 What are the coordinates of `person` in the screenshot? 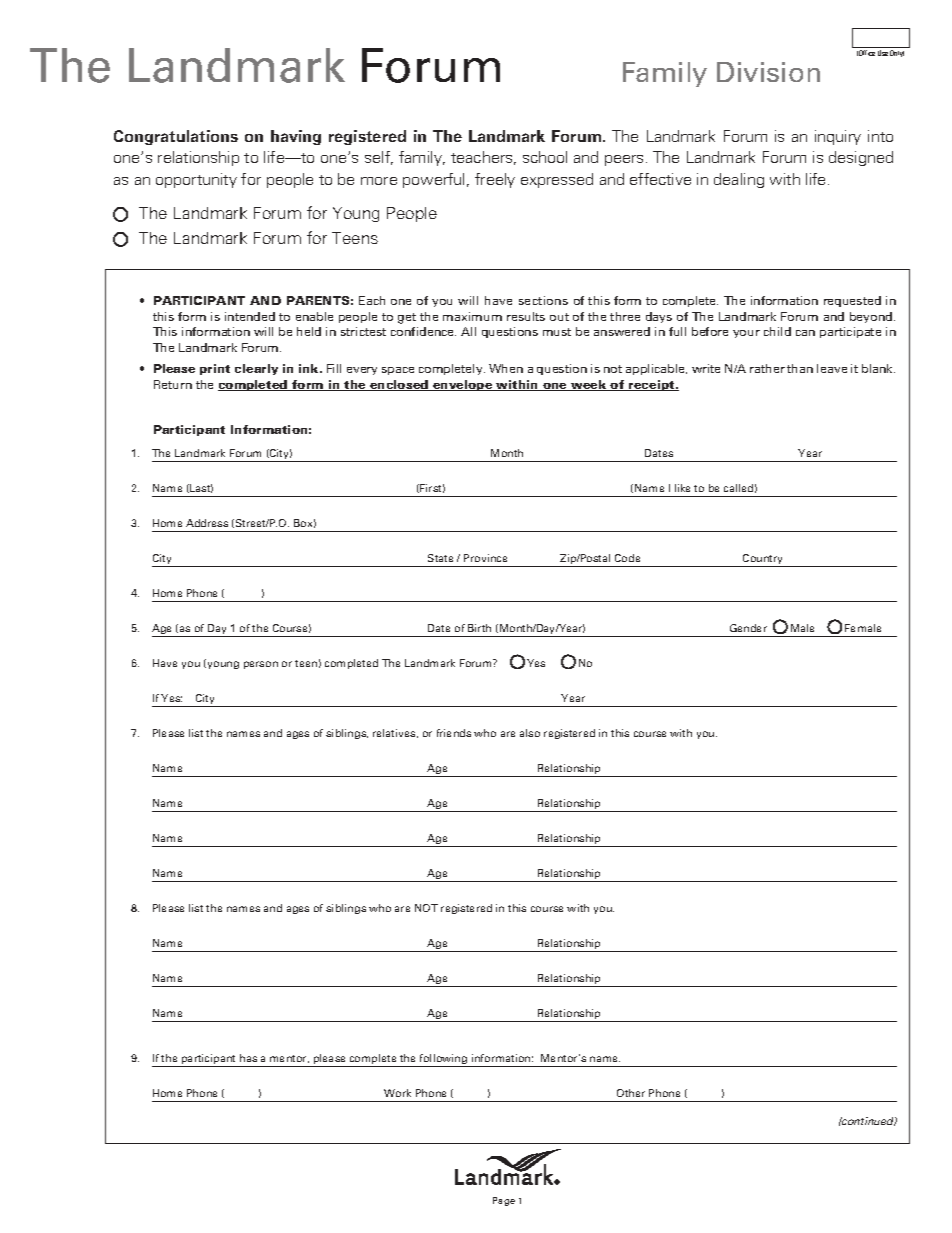 It's located at (261, 665).
